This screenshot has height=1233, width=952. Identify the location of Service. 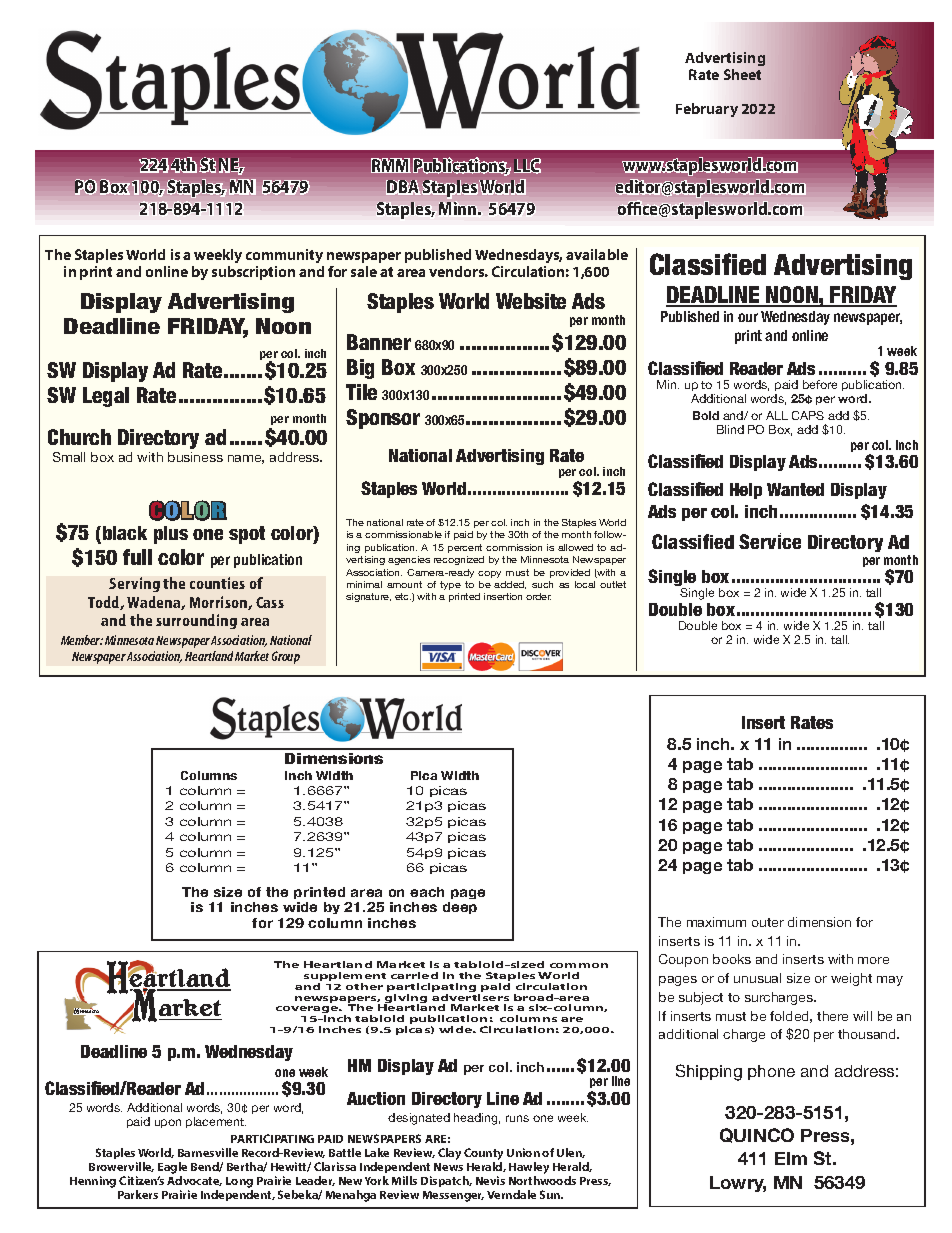
(770, 541).
